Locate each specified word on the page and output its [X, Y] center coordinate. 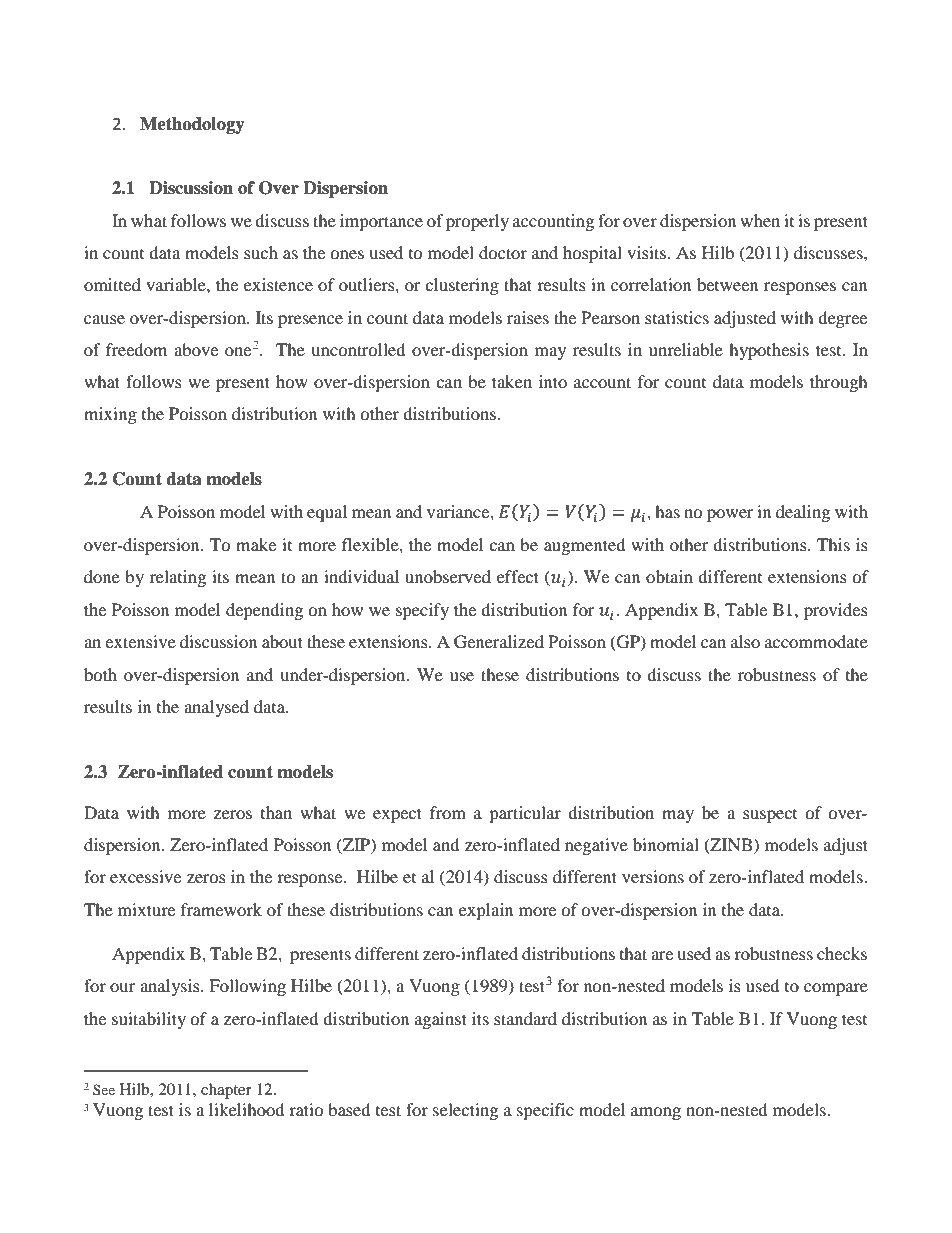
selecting [465, 1111]
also [745, 641]
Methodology [192, 125]
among [656, 1113]
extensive [140, 641]
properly [477, 222]
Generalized [499, 642]
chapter [226, 1091]
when [760, 220]
